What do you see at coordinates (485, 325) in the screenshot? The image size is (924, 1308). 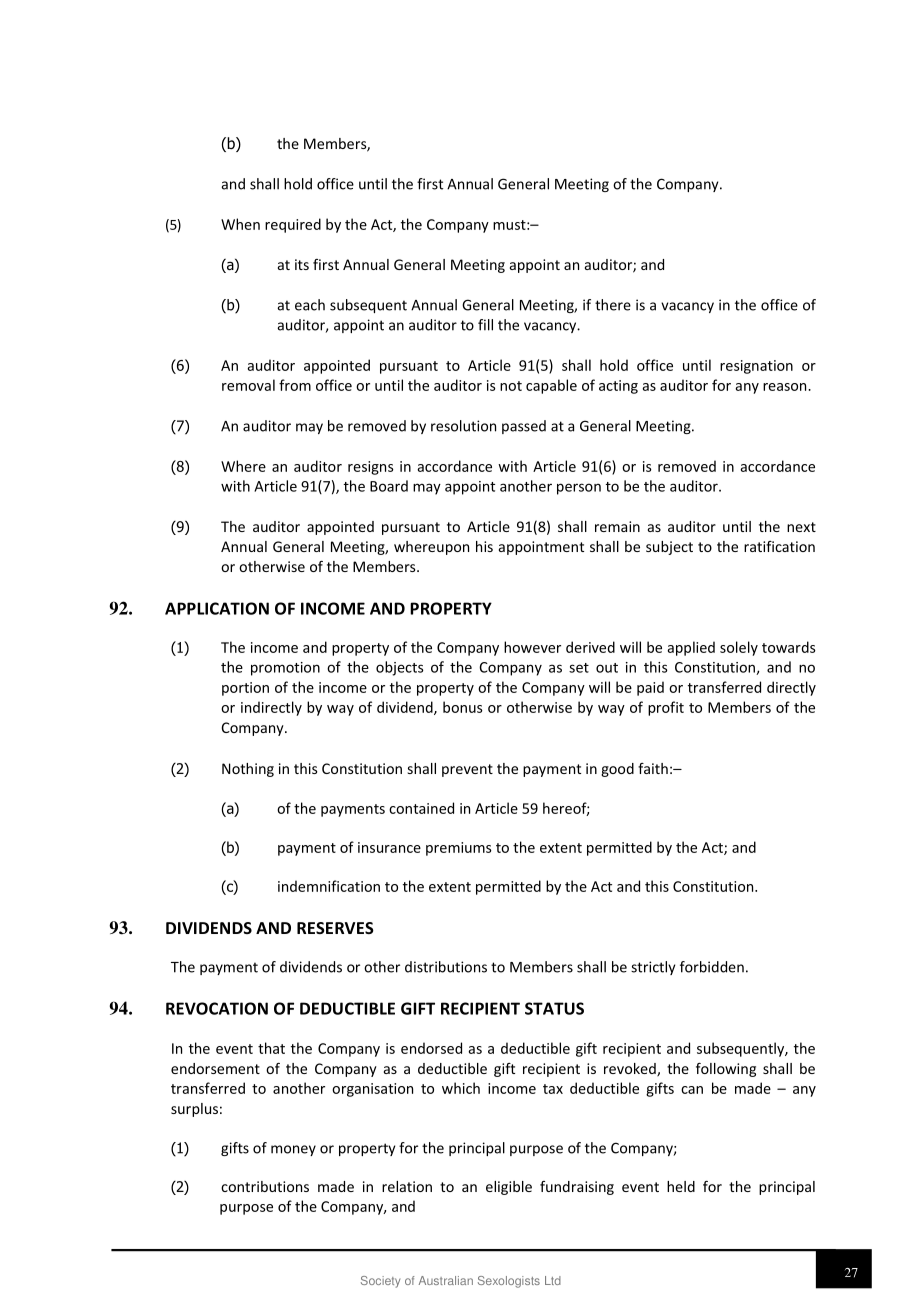 I see `fill` at bounding box center [485, 325].
